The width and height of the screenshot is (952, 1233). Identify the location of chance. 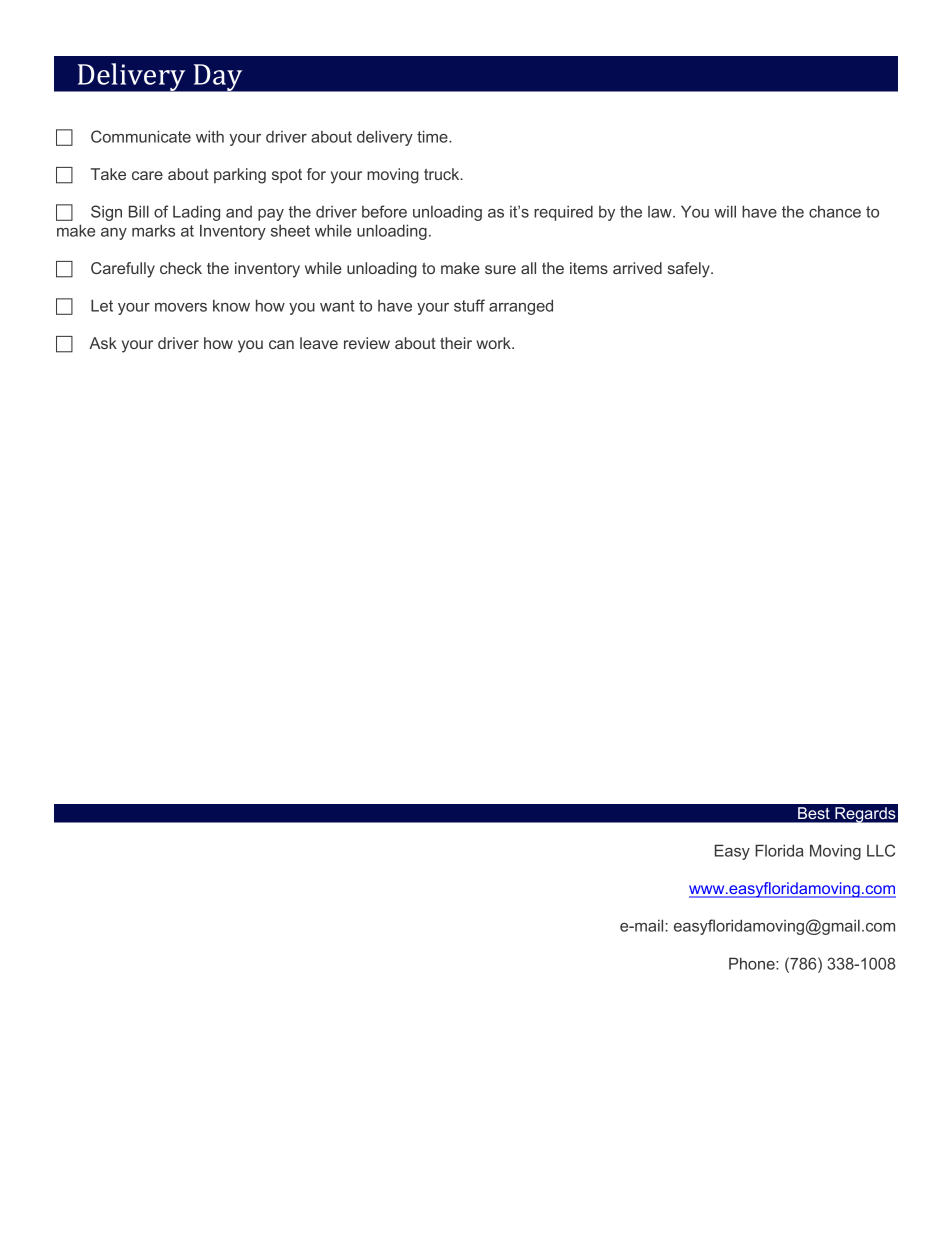
(835, 211).
